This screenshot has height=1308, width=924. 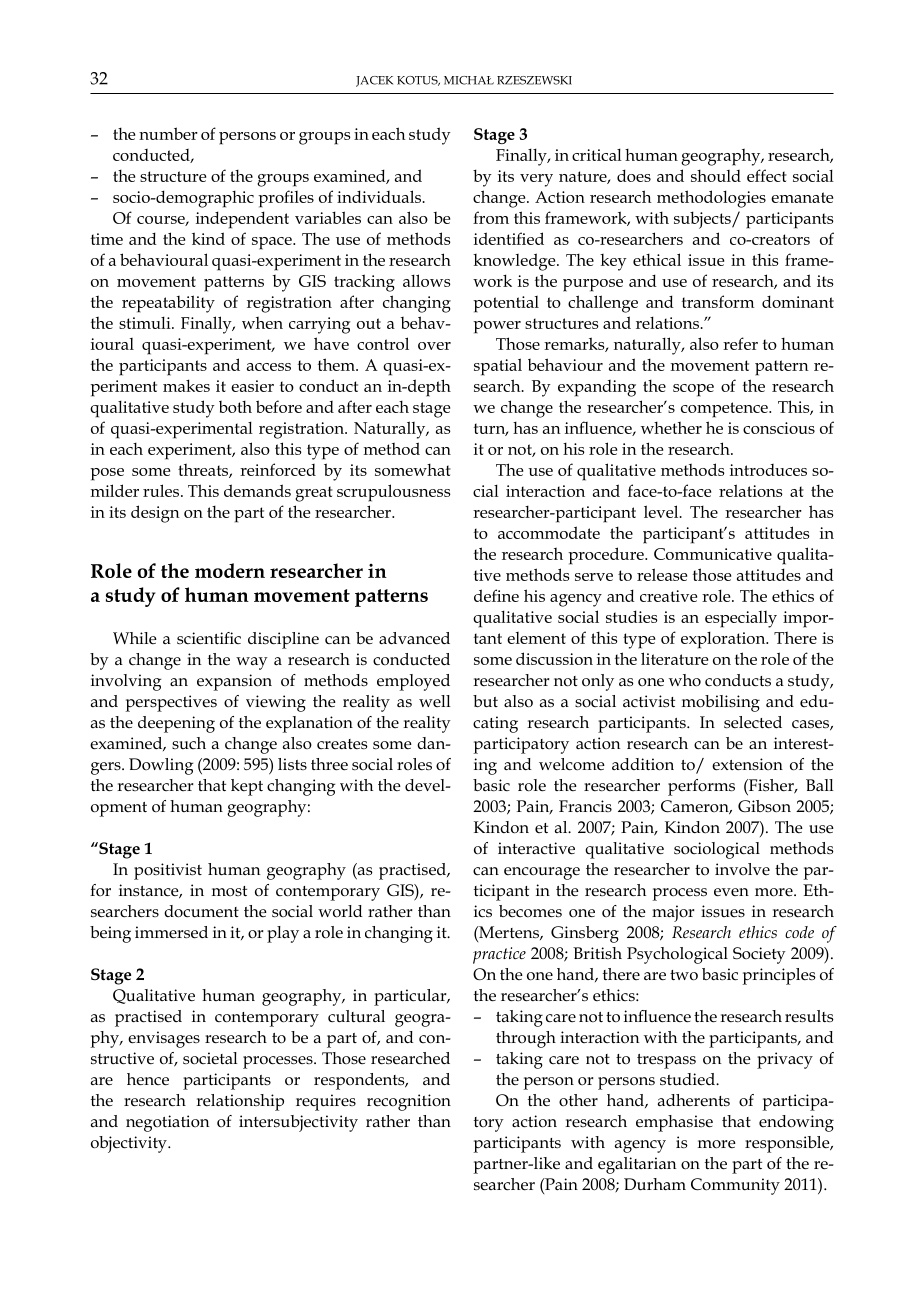 I want to click on level, so click(x=662, y=511).
